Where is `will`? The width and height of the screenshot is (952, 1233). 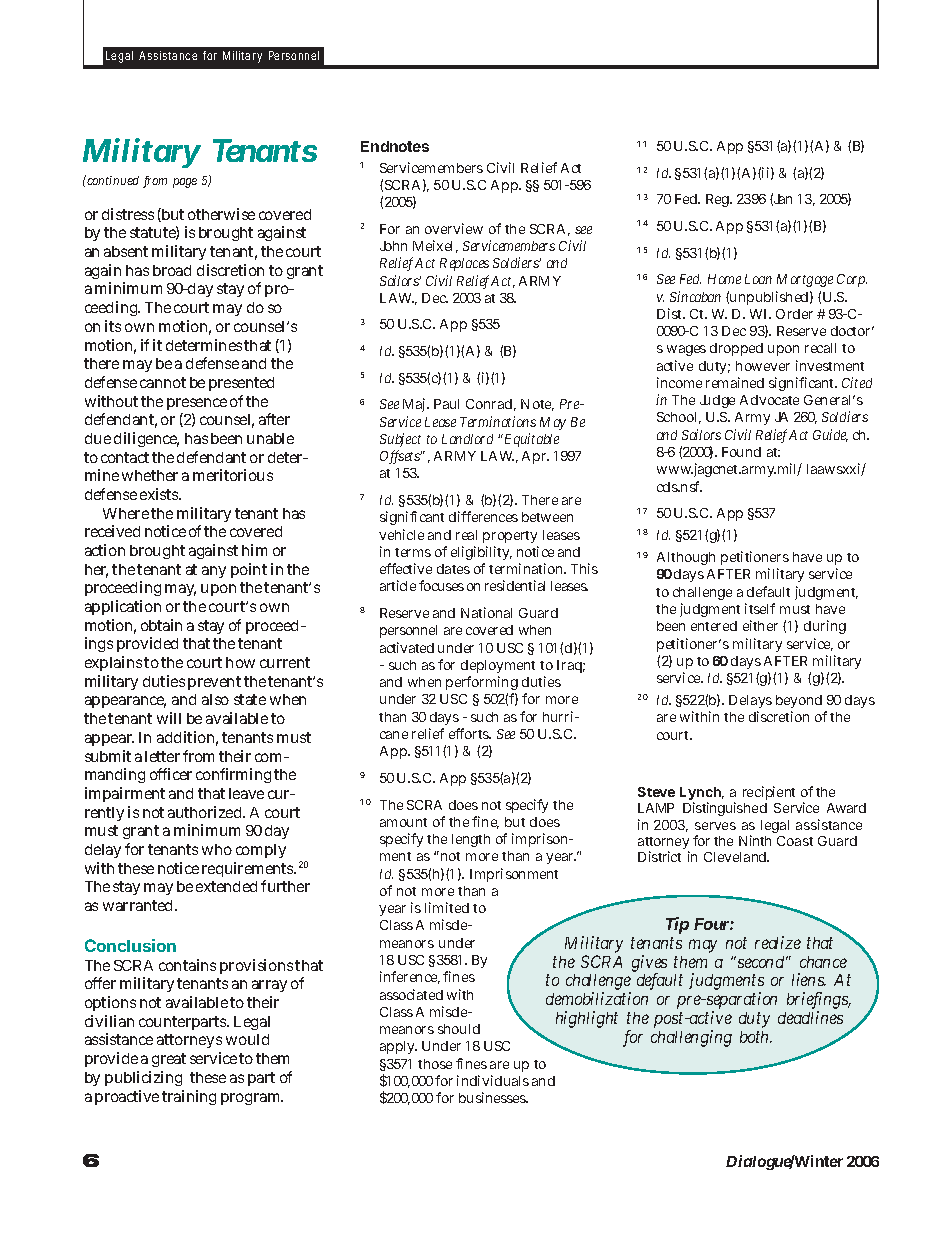
will is located at coordinates (169, 718).
